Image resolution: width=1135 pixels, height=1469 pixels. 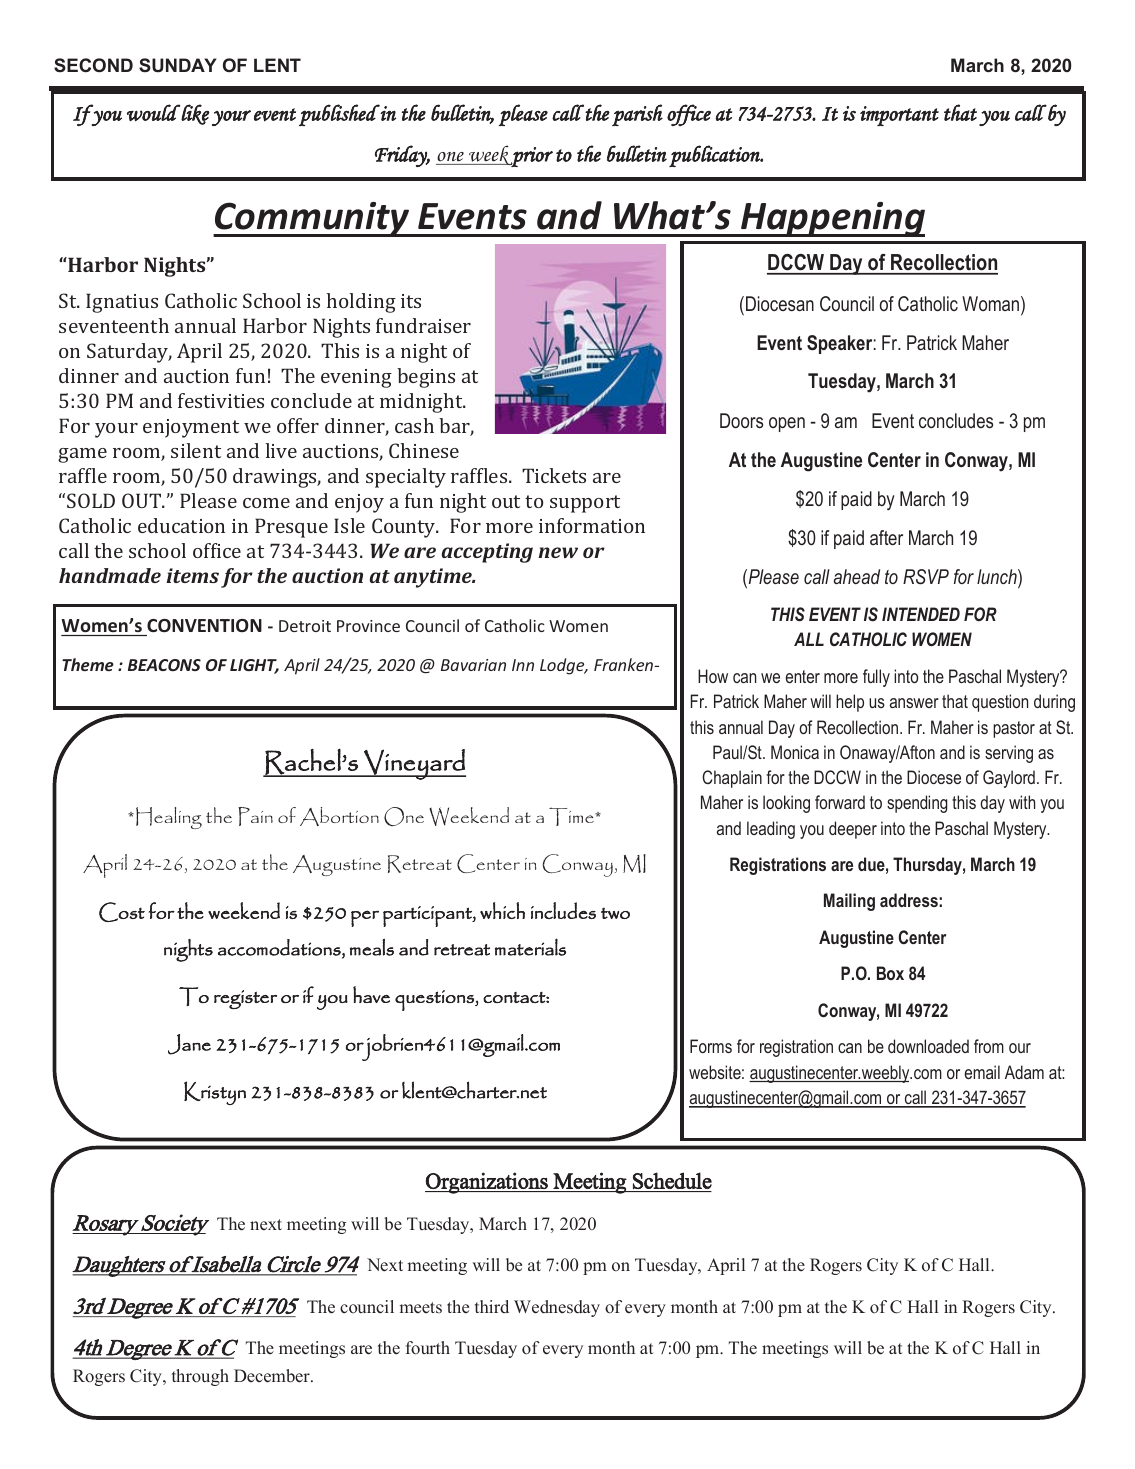 I want to click on important, so click(x=899, y=116).
